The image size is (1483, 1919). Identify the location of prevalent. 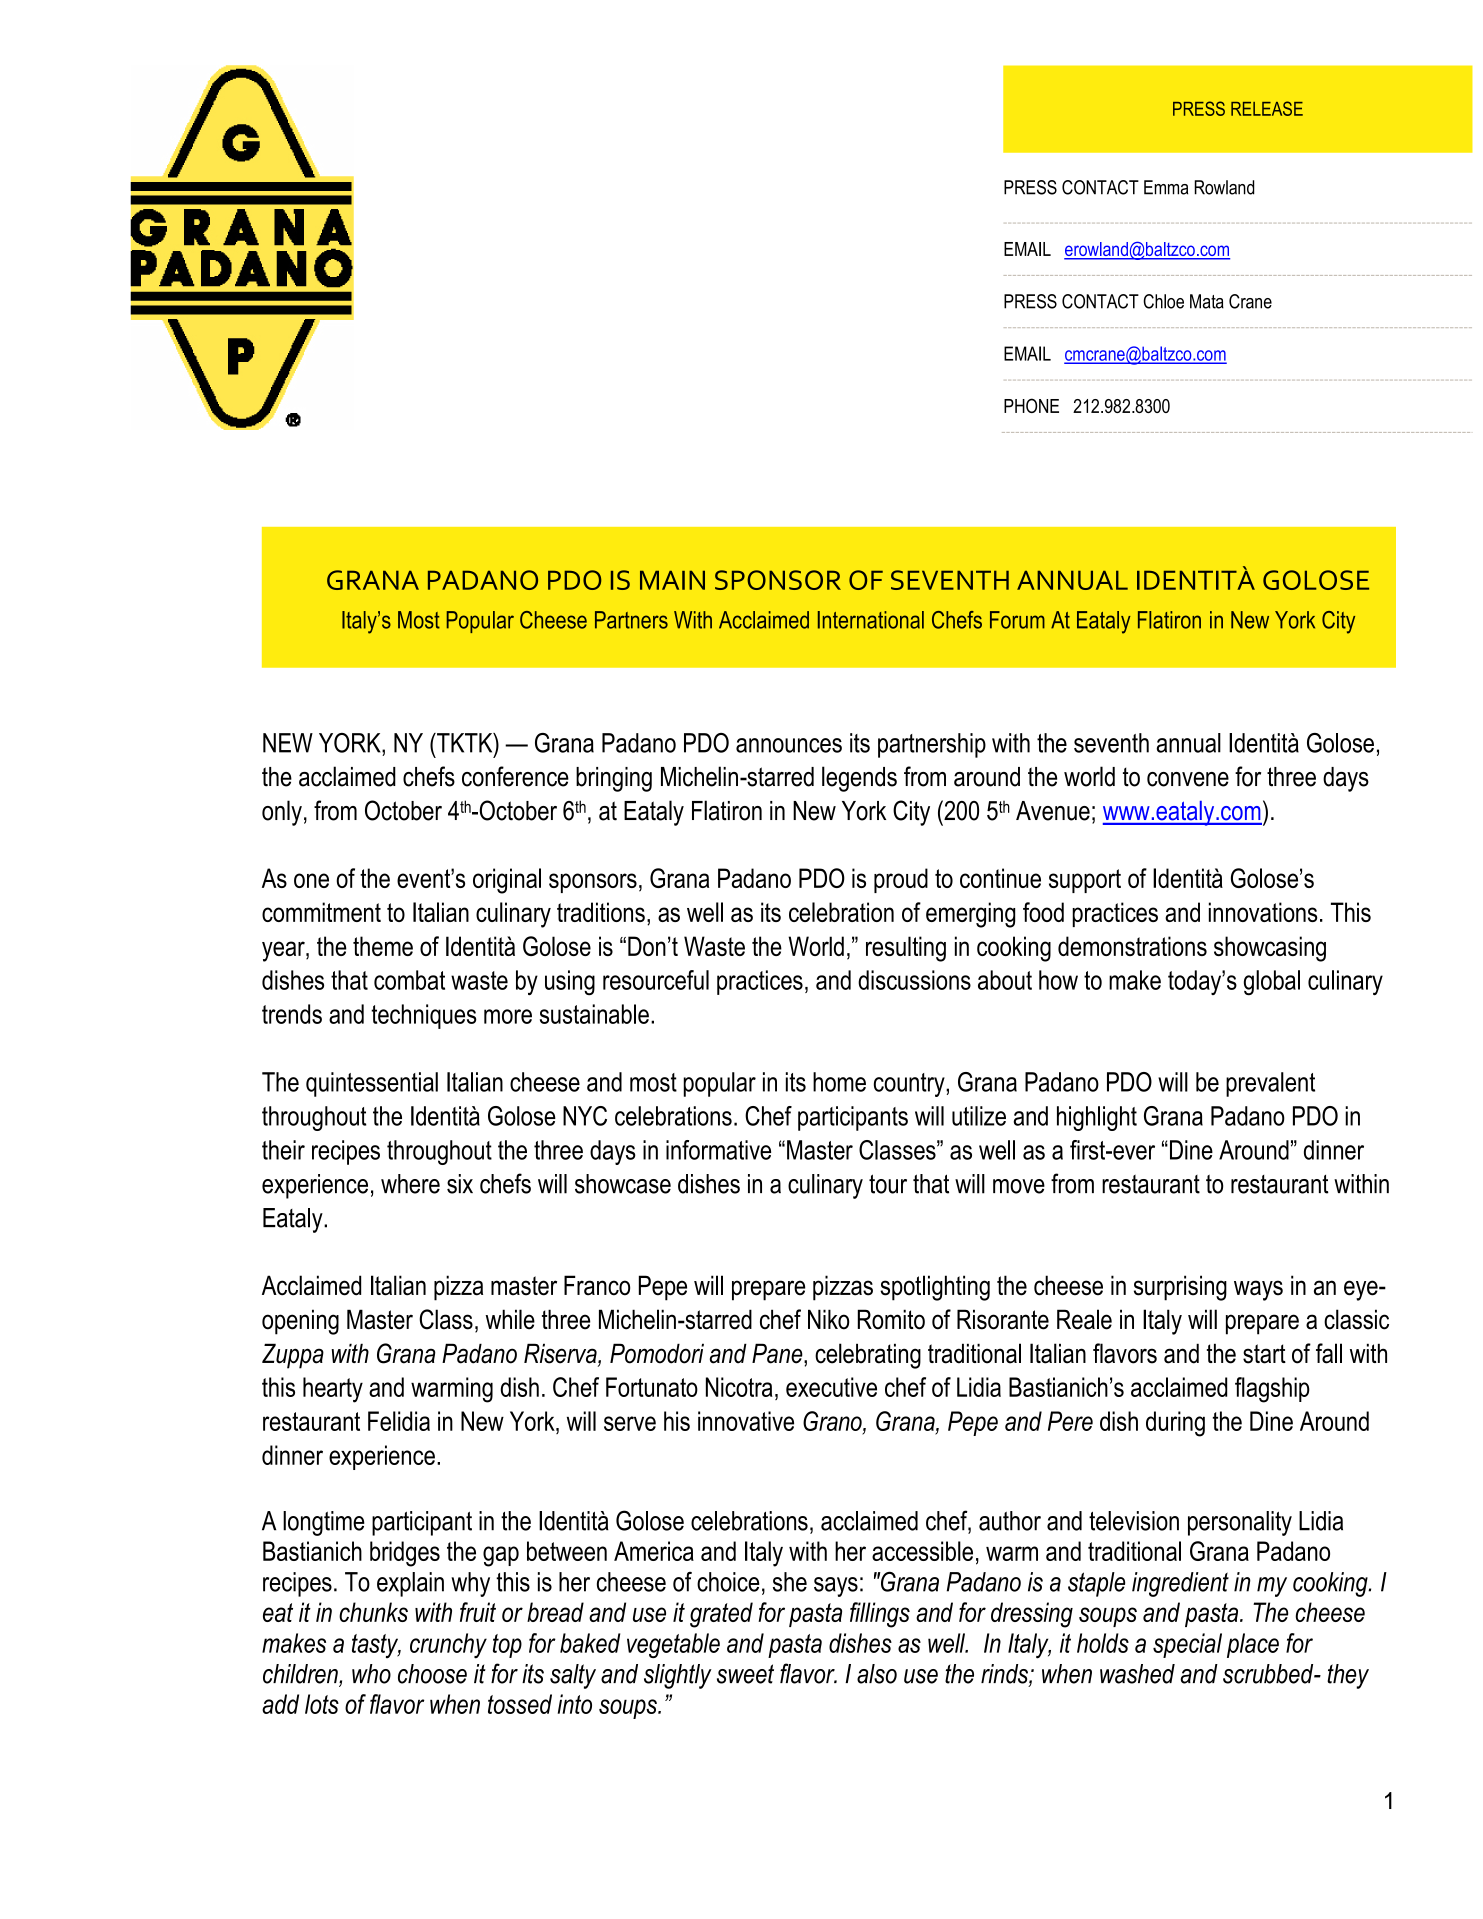
(1270, 1084).
